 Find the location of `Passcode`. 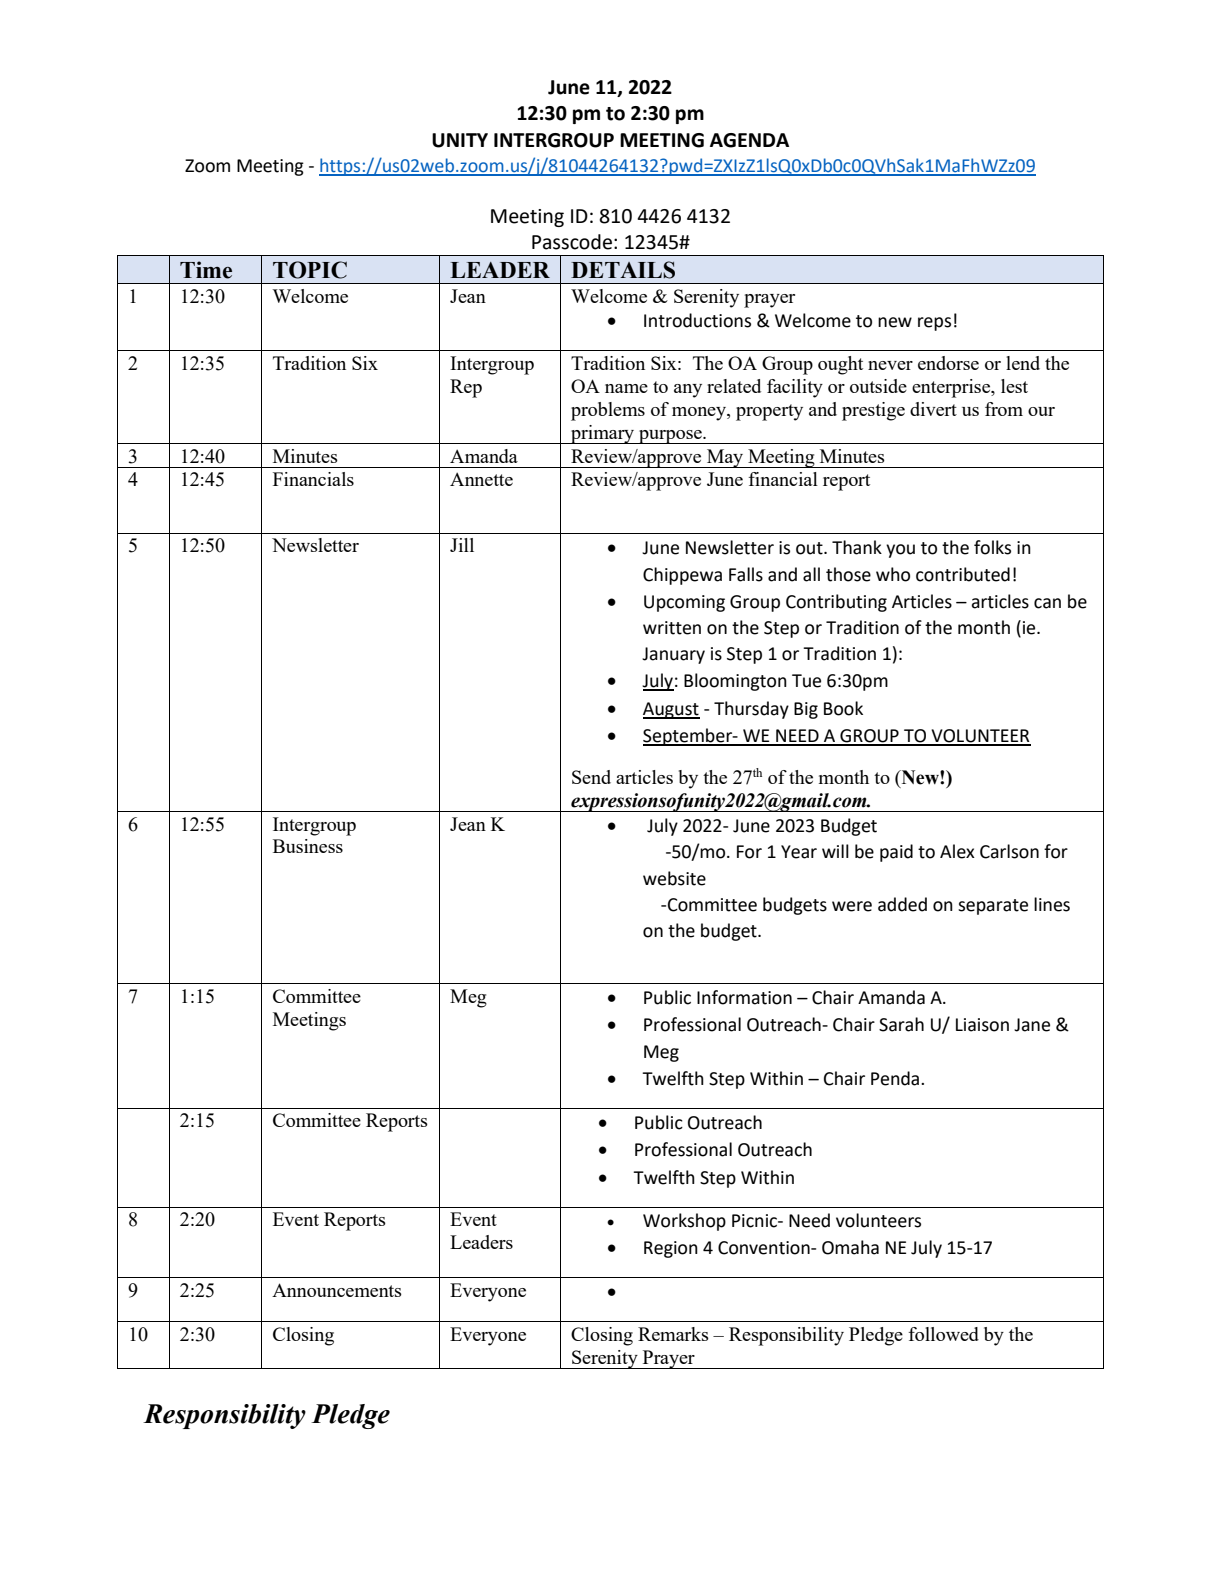

Passcode is located at coordinates (572, 242).
